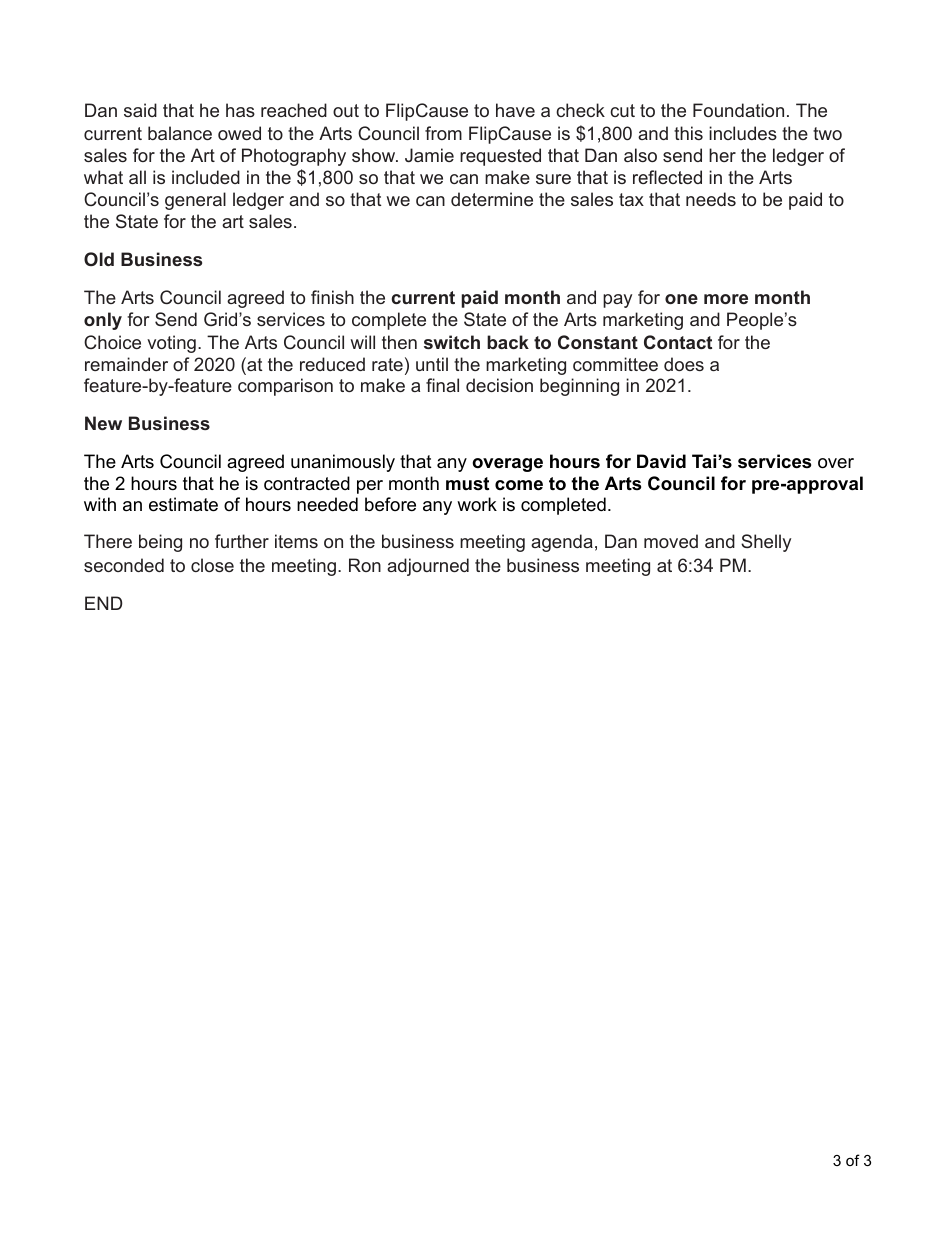 This screenshot has width=952, height=1233. Describe the element at coordinates (443, 133) in the screenshot. I see `from` at that location.
